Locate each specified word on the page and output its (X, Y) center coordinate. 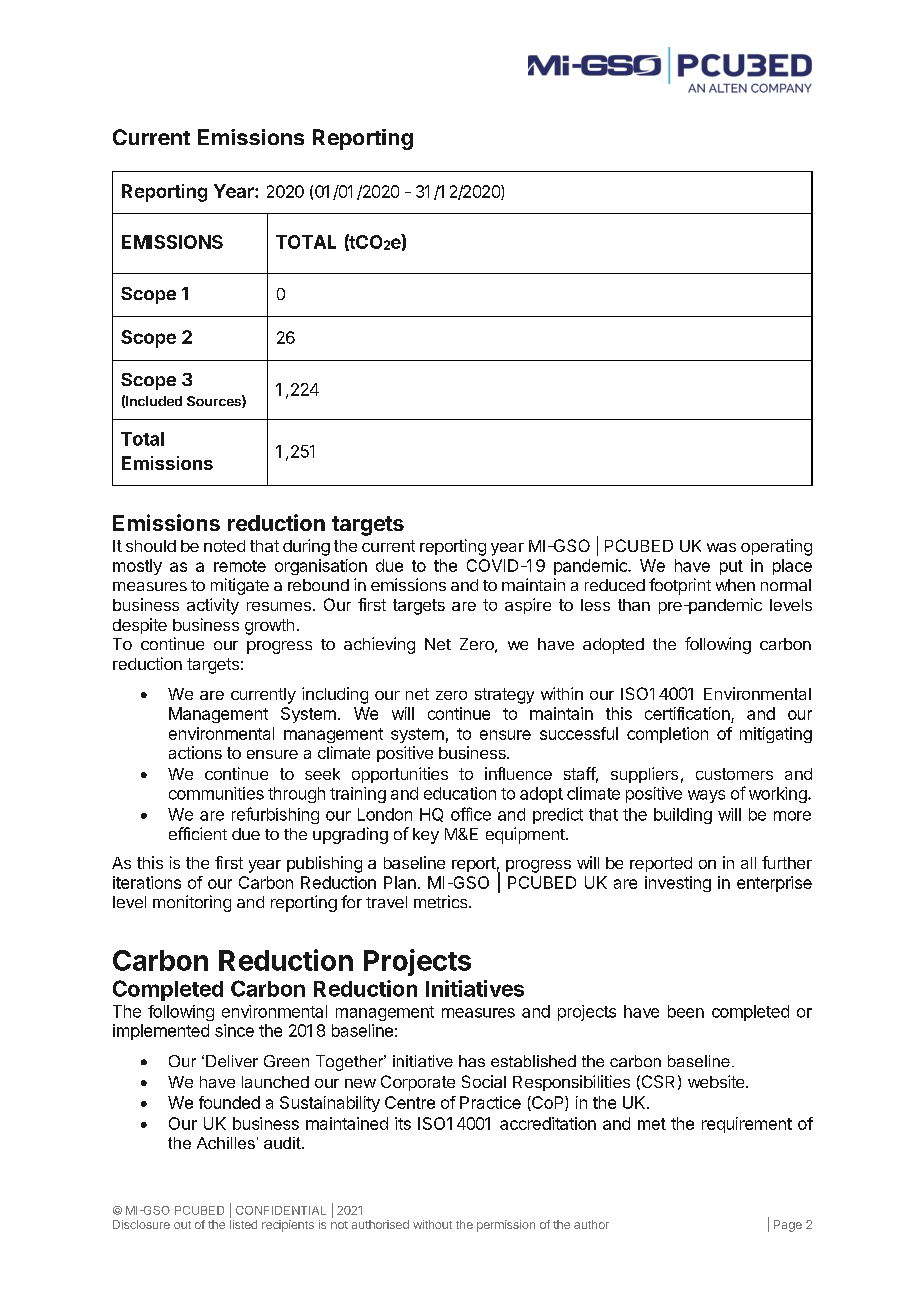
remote (240, 566)
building (683, 816)
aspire (528, 606)
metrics (442, 901)
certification (687, 713)
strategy (504, 696)
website (717, 1081)
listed (243, 1224)
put (731, 567)
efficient (198, 833)
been (686, 1011)
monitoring (192, 903)
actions (195, 752)
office (471, 814)
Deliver (232, 1061)
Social (484, 1081)
